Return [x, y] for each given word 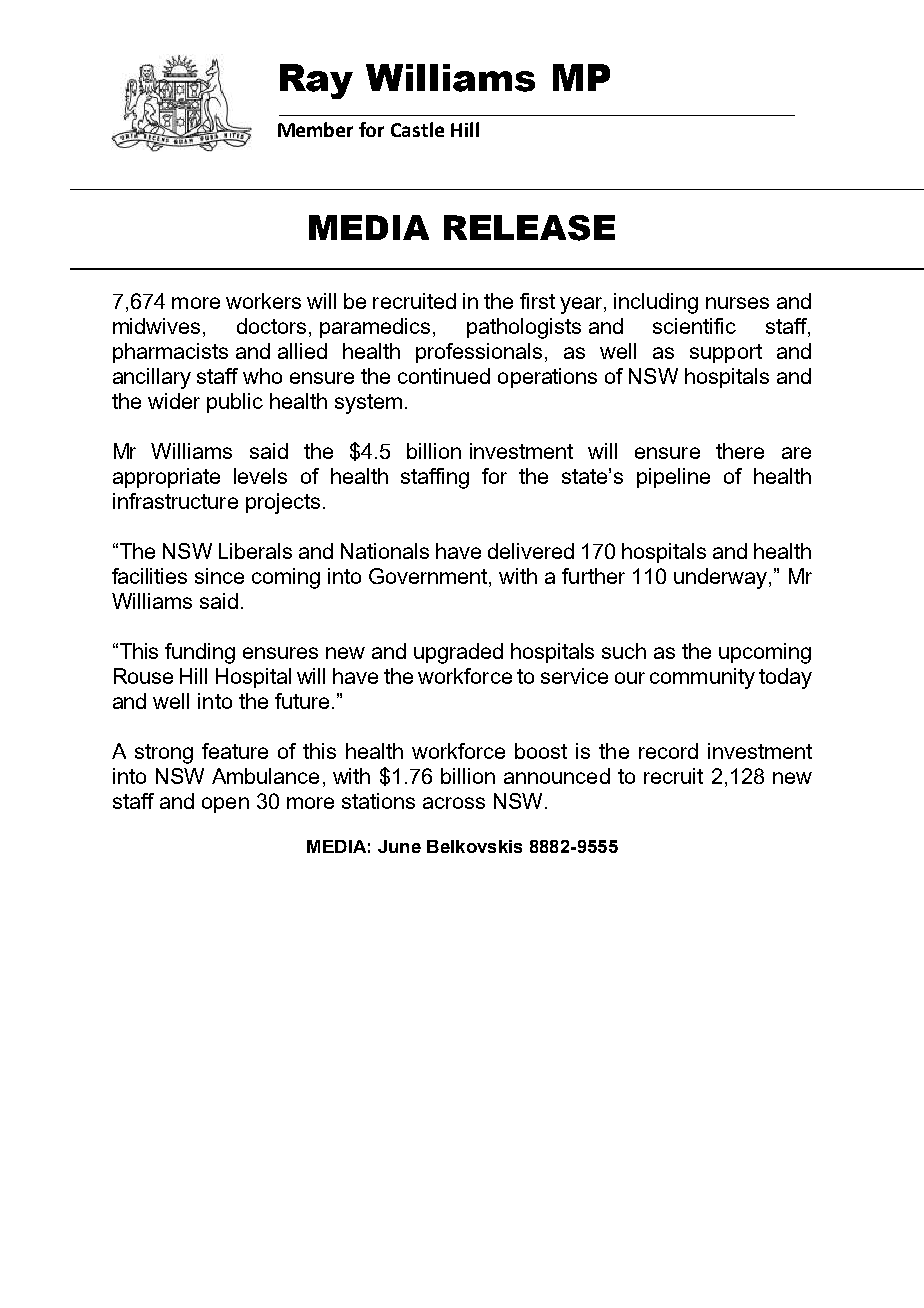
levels [260, 476]
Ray [316, 81]
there [740, 451]
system [368, 404]
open [225, 805]
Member [315, 129]
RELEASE [529, 228]
